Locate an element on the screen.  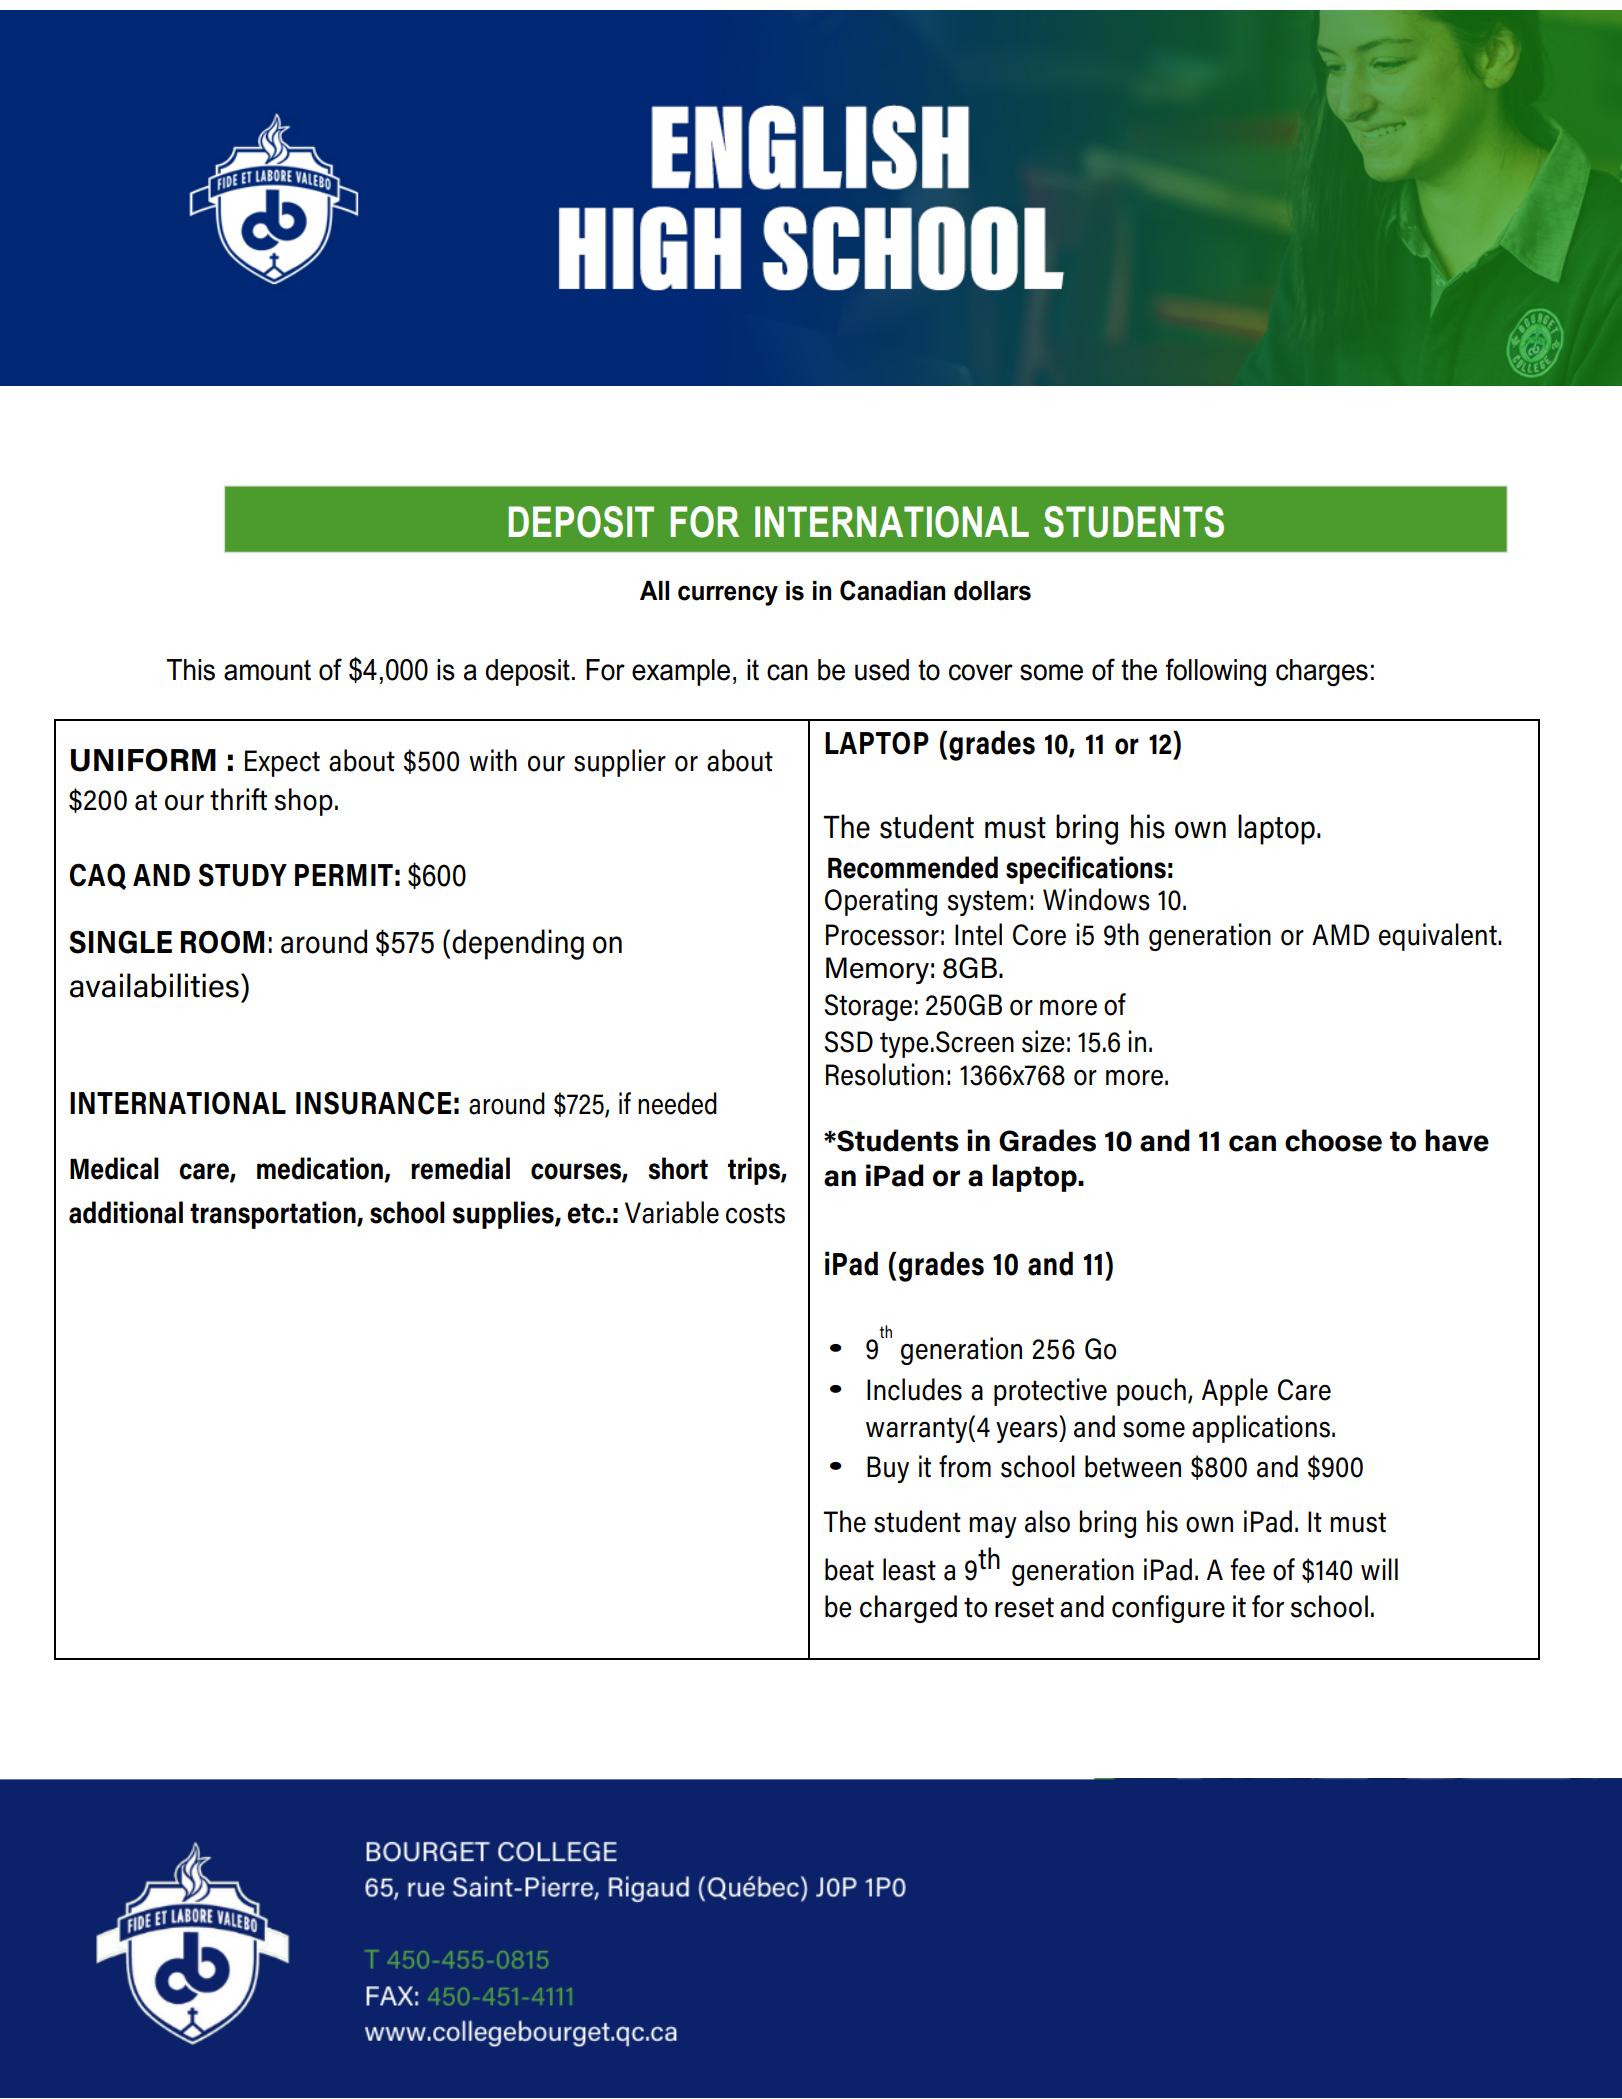
STUDY is located at coordinates (243, 875).
